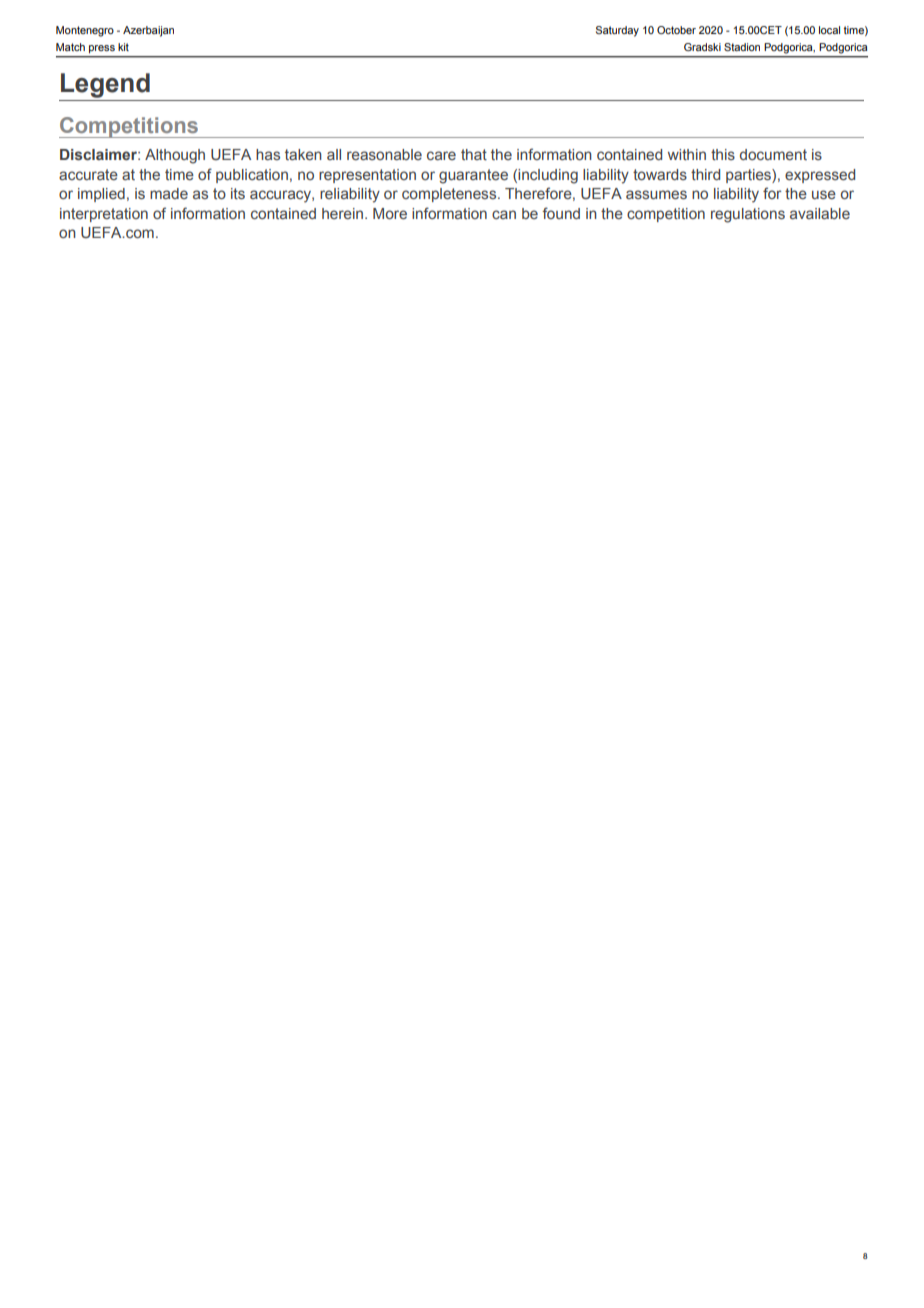  What do you see at coordinates (148, 31) in the screenshot?
I see `Azerbaijan` at bounding box center [148, 31].
